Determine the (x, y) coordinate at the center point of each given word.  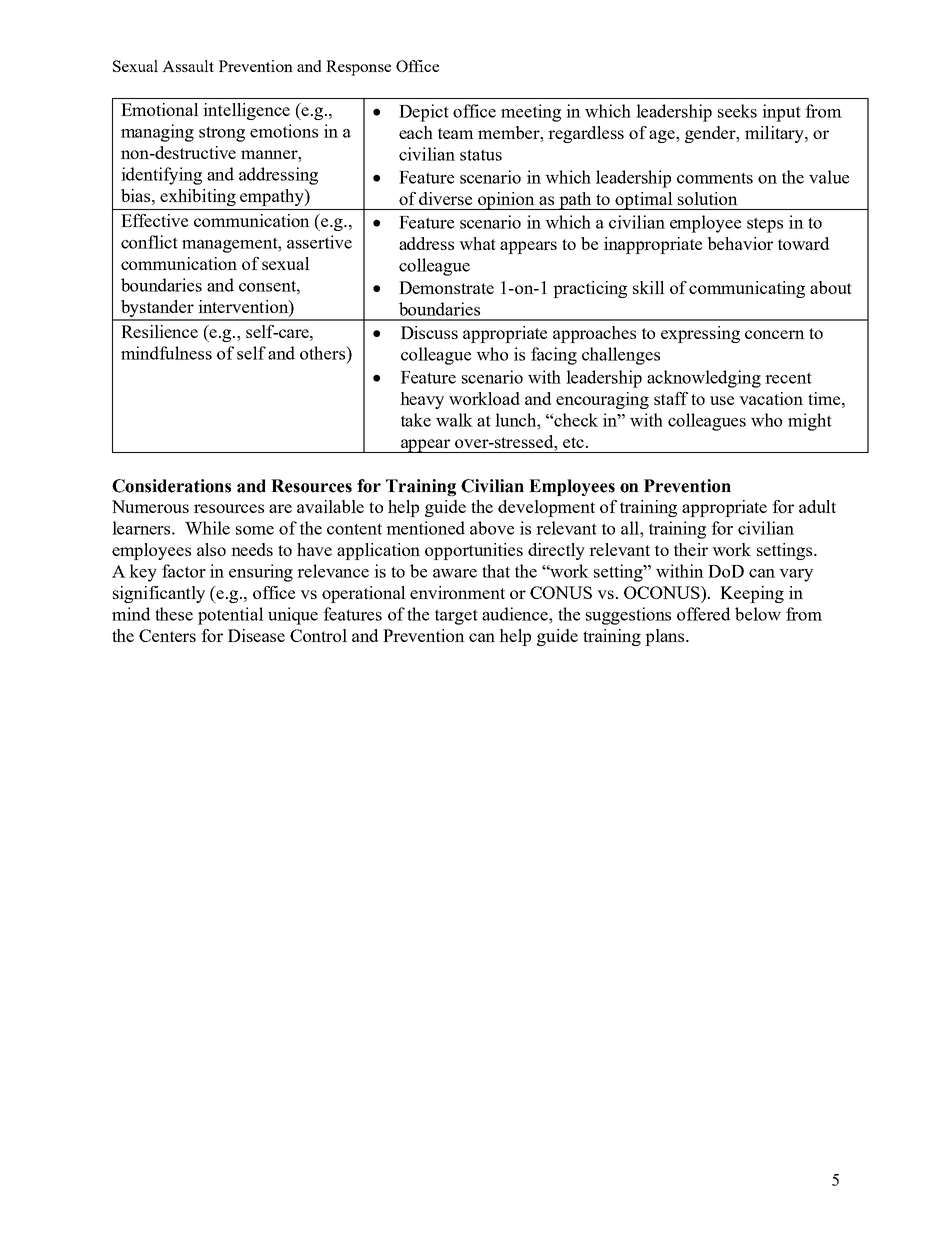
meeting (531, 113)
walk (454, 420)
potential (231, 616)
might (810, 422)
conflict (149, 242)
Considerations (171, 486)
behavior (740, 243)
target (456, 617)
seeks (737, 111)
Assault (188, 66)
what (477, 243)
